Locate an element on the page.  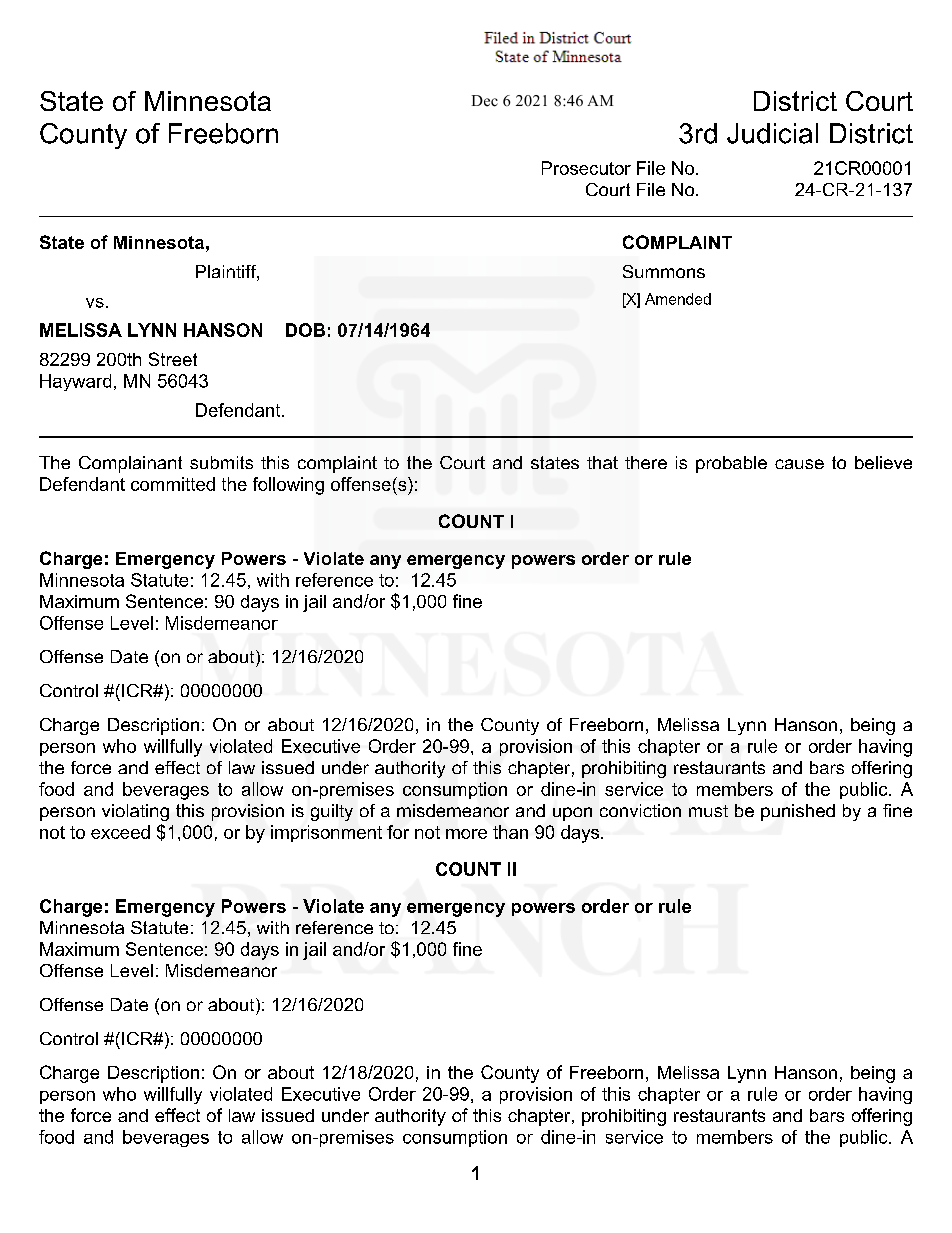
Prosecutor is located at coordinates (586, 168).
